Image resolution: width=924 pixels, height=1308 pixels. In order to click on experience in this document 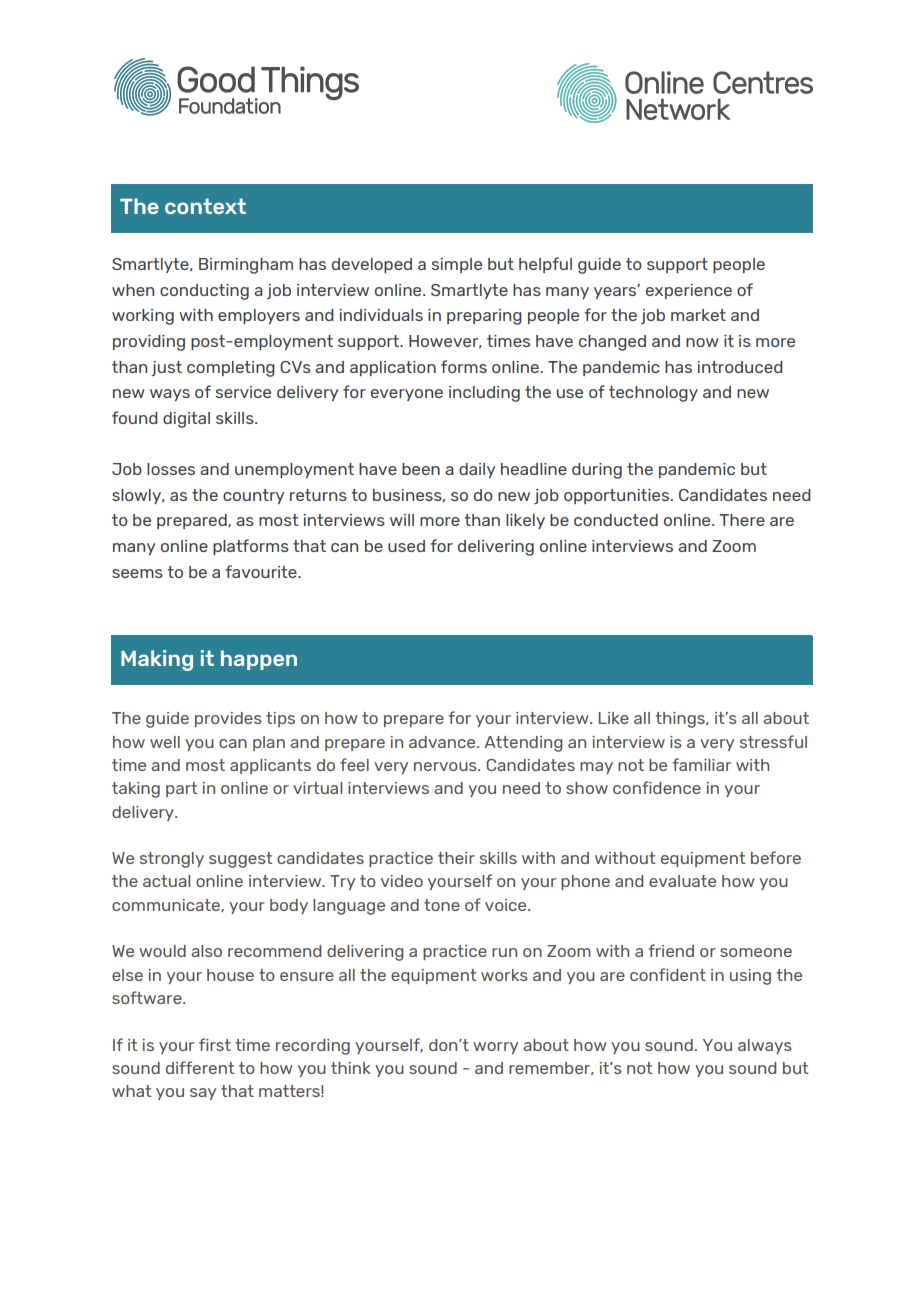, I will do `click(689, 291)`.
